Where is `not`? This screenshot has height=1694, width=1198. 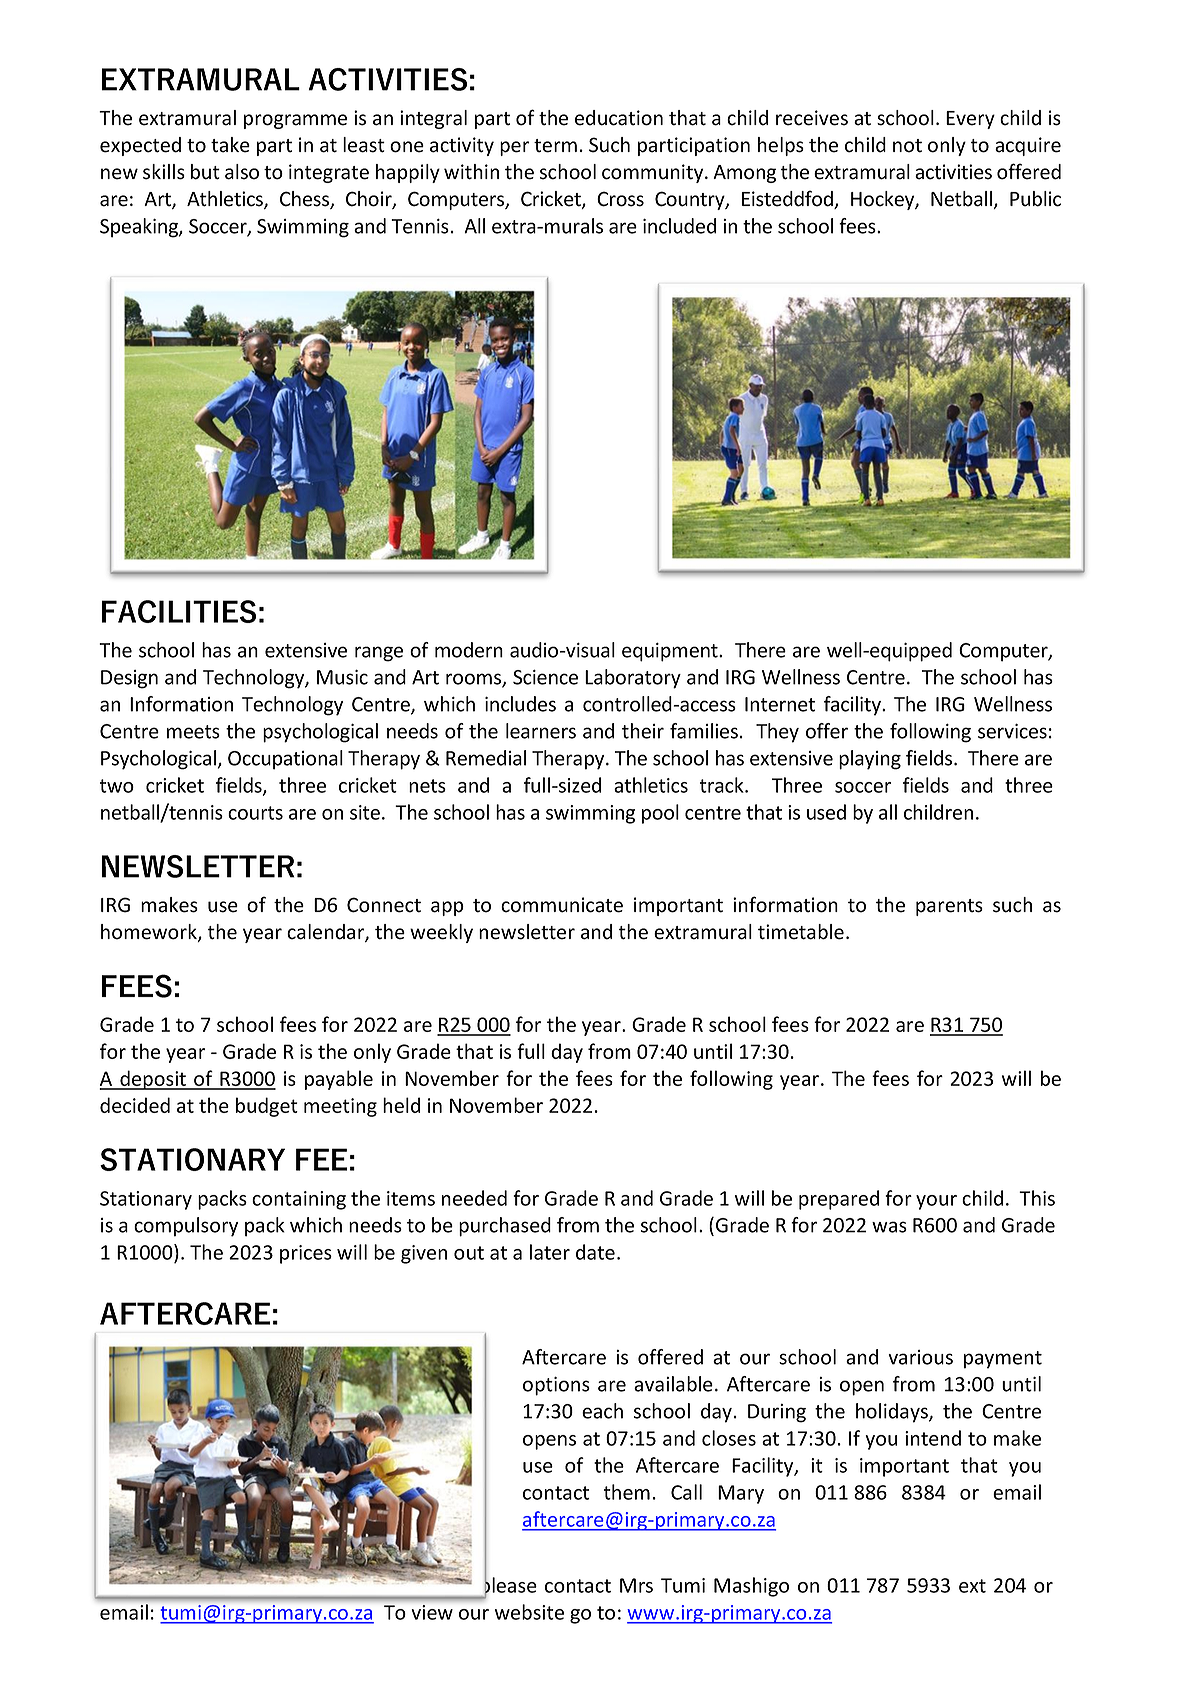
not is located at coordinates (907, 146).
